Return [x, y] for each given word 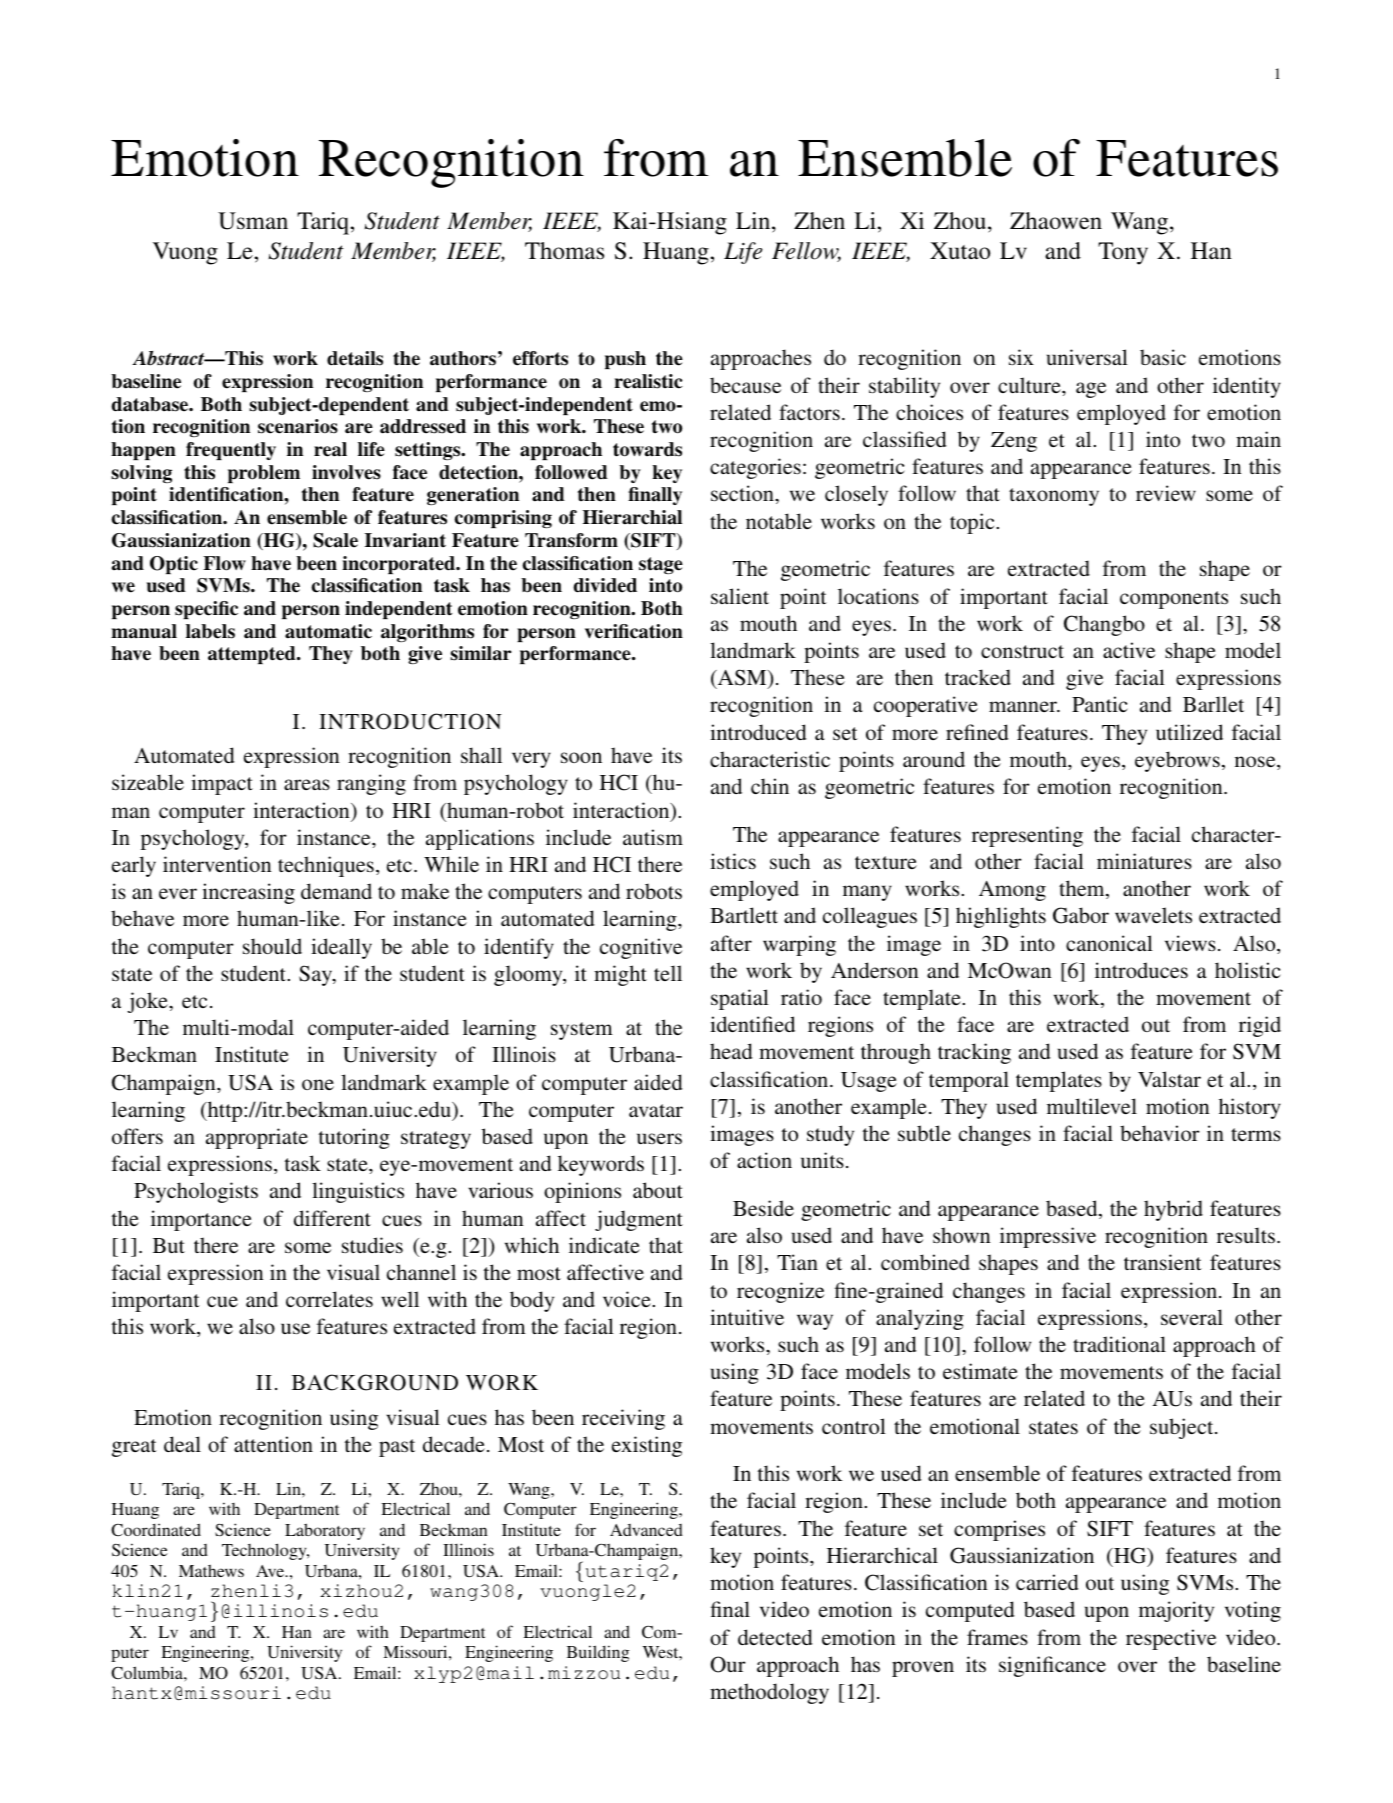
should [272, 946]
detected [775, 1637]
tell [668, 973]
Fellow [806, 252]
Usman [253, 221]
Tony [1123, 253]
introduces [1141, 970]
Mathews [211, 1571]
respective [1171, 1639]
